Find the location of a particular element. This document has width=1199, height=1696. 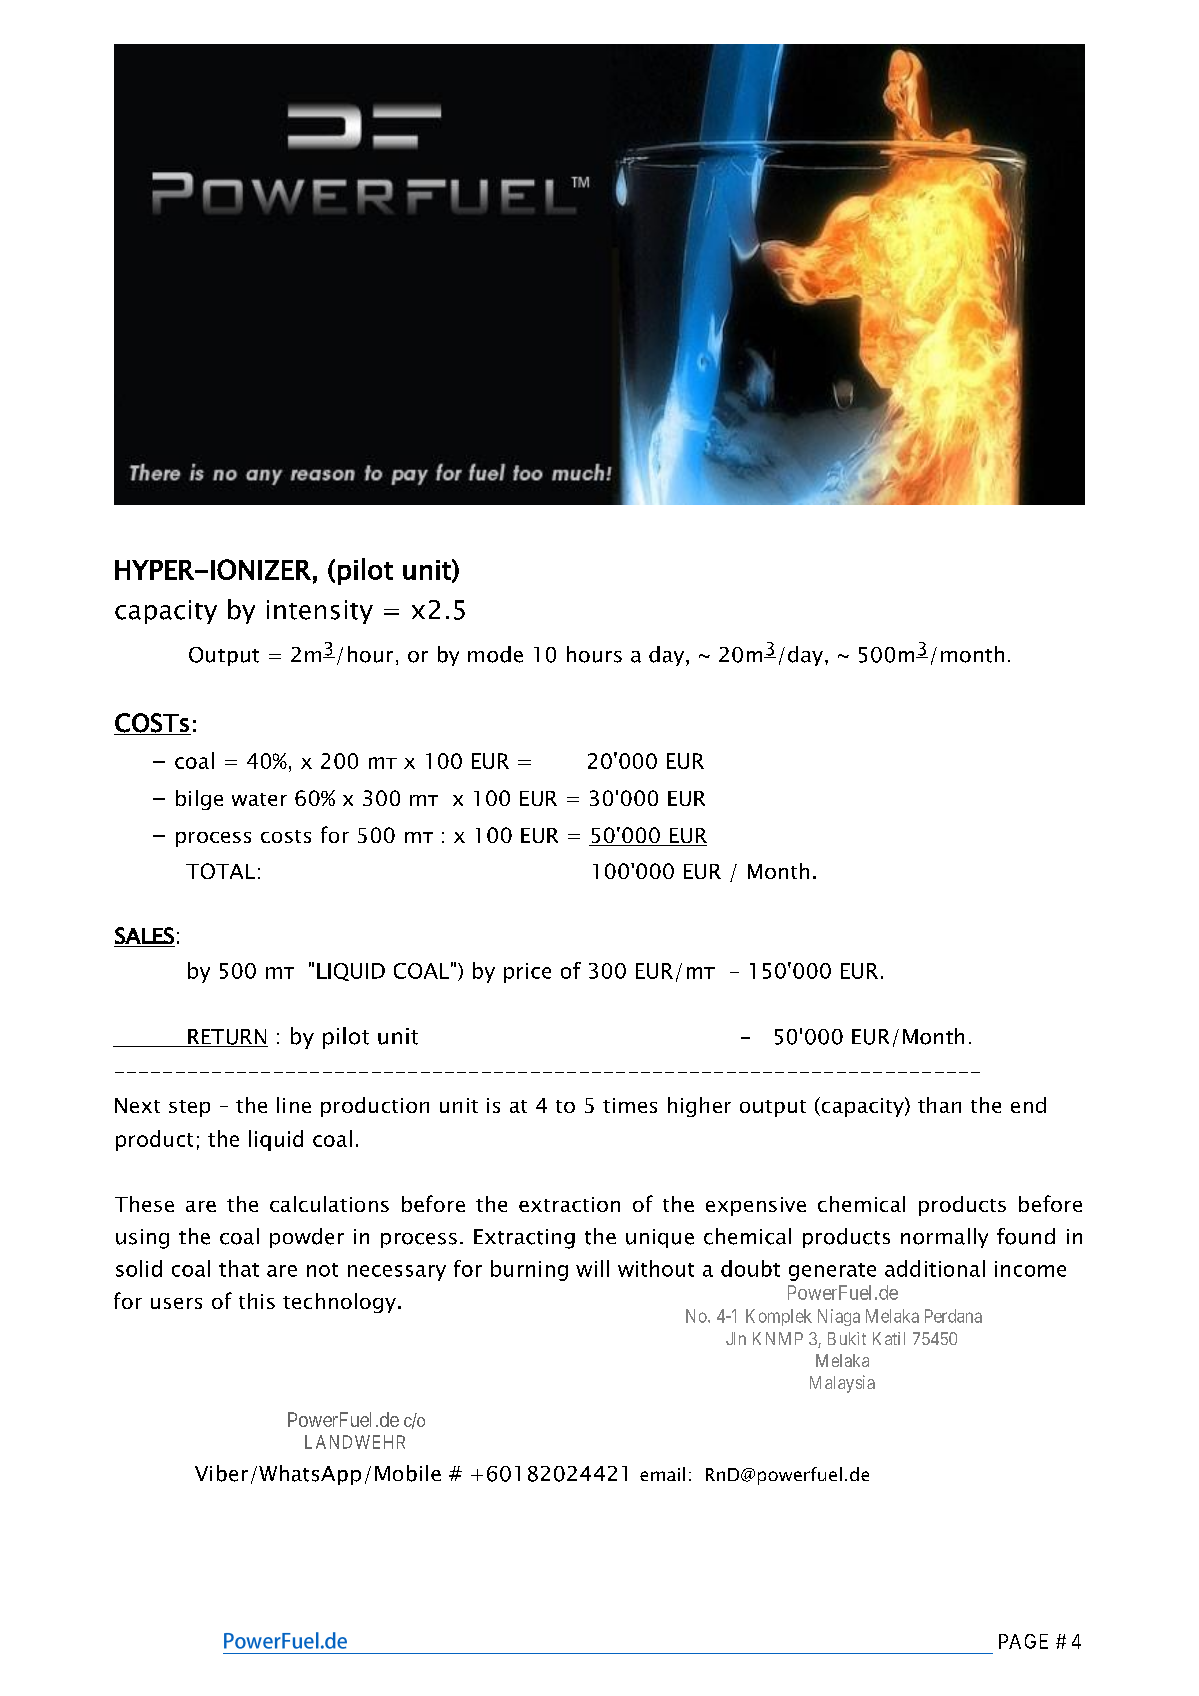

times is located at coordinates (630, 1105).
